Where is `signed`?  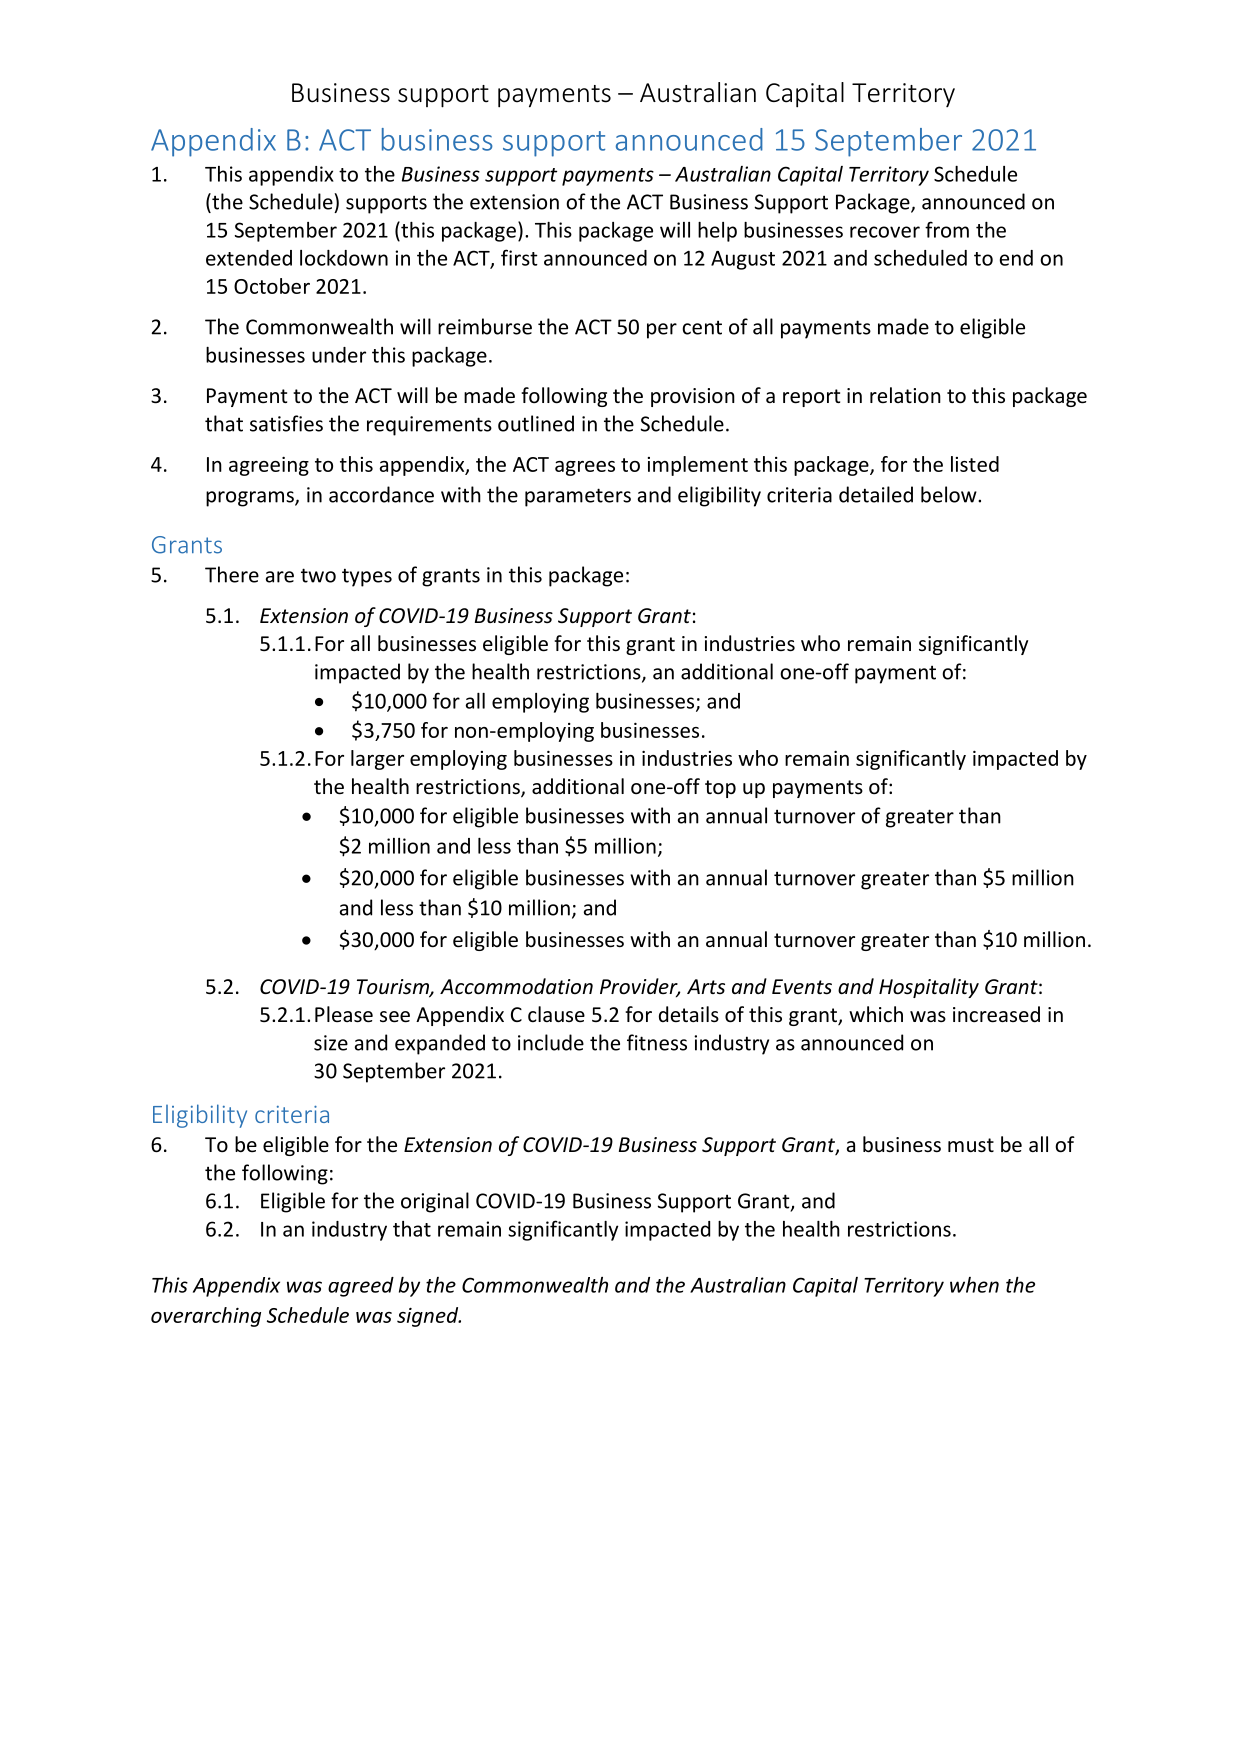
signed is located at coordinates (429, 1317).
